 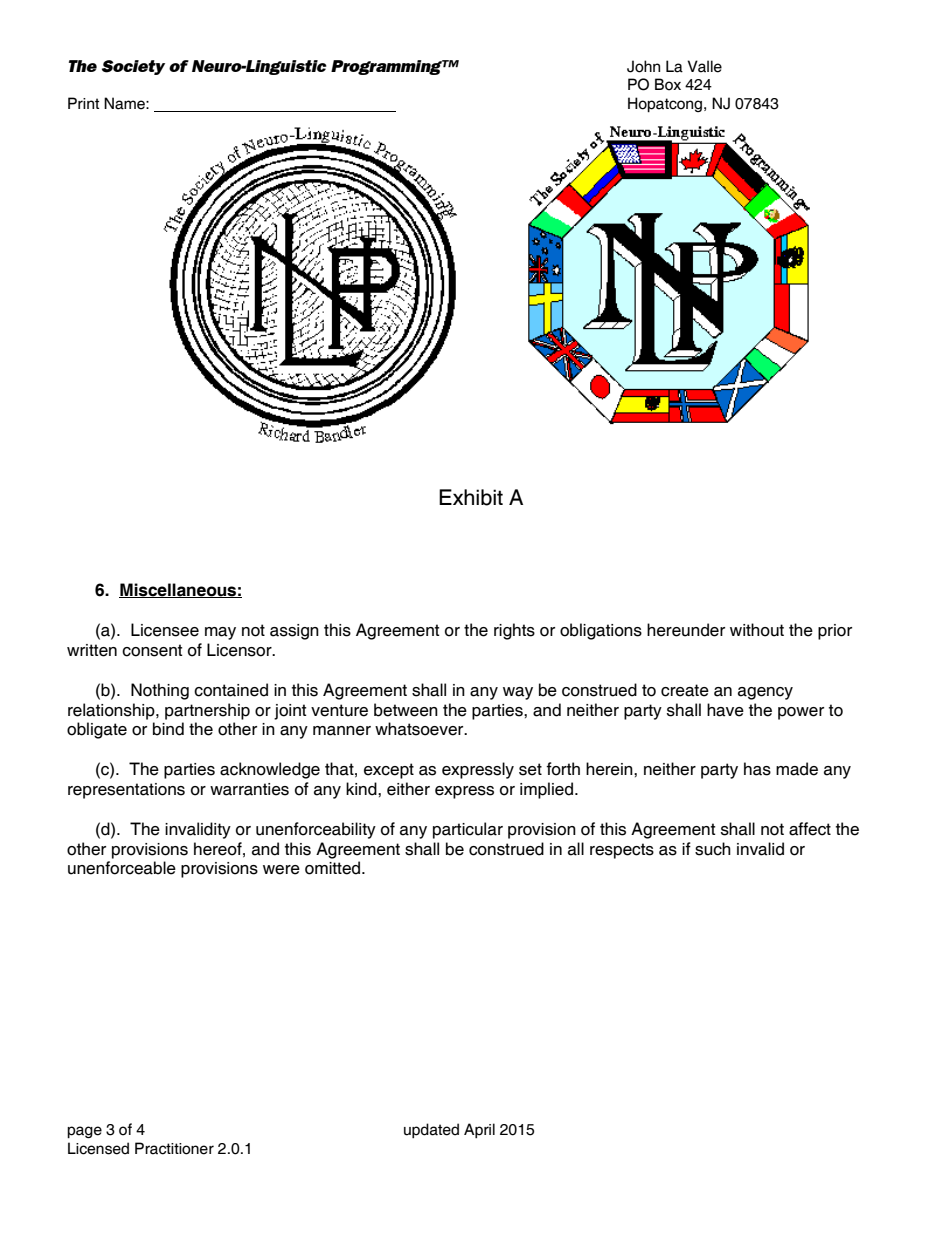 What do you see at coordinates (133, 67) in the page?
I see `Society` at bounding box center [133, 67].
